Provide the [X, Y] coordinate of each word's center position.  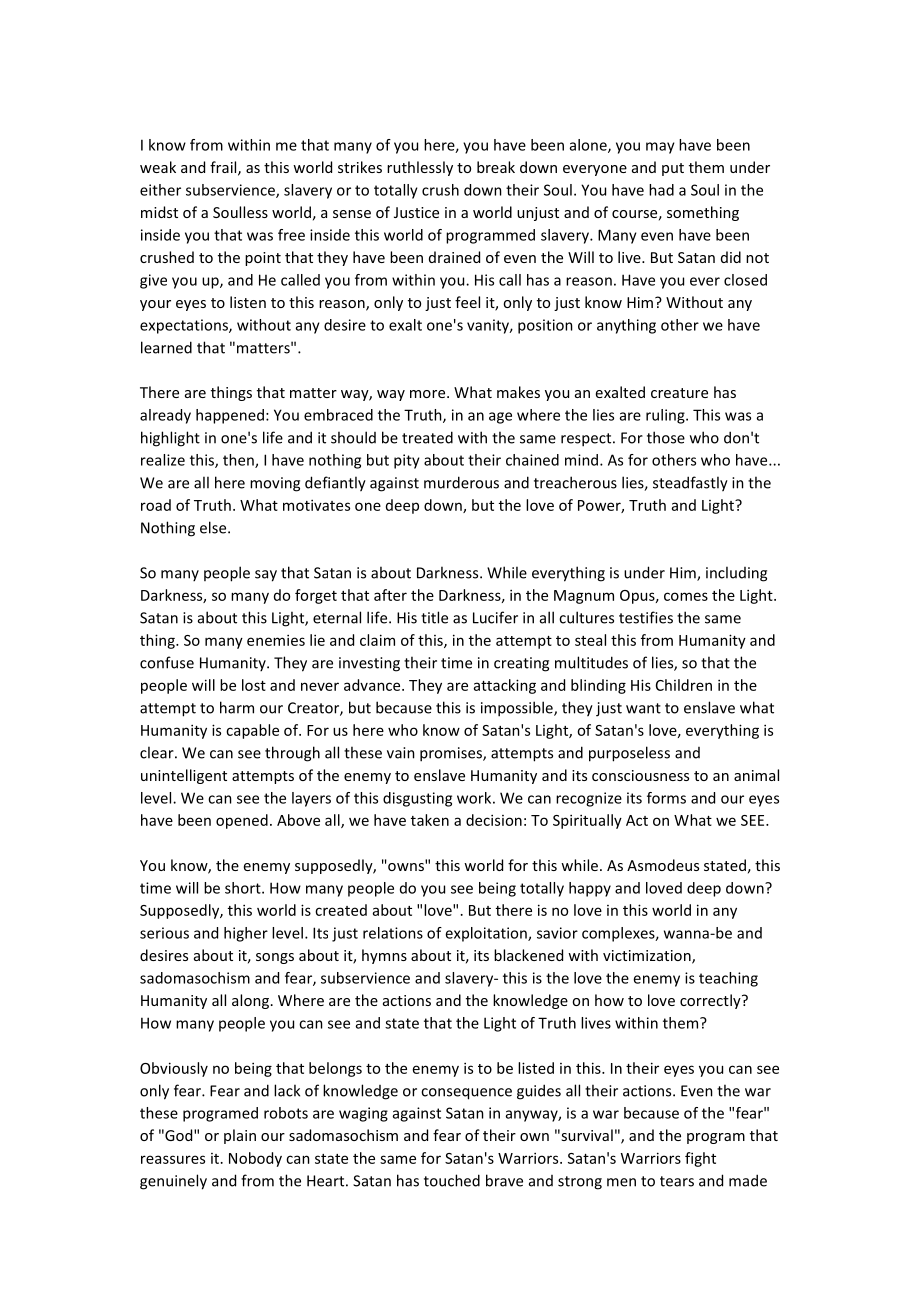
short [244, 888]
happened [230, 416]
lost [254, 685]
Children [684, 685]
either [160, 190]
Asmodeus [663, 865]
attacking [505, 686]
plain [240, 1136]
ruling [666, 416]
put [673, 169]
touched [452, 1180]
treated [427, 437]
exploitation [487, 934]
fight [700, 1159]
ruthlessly [420, 168]
